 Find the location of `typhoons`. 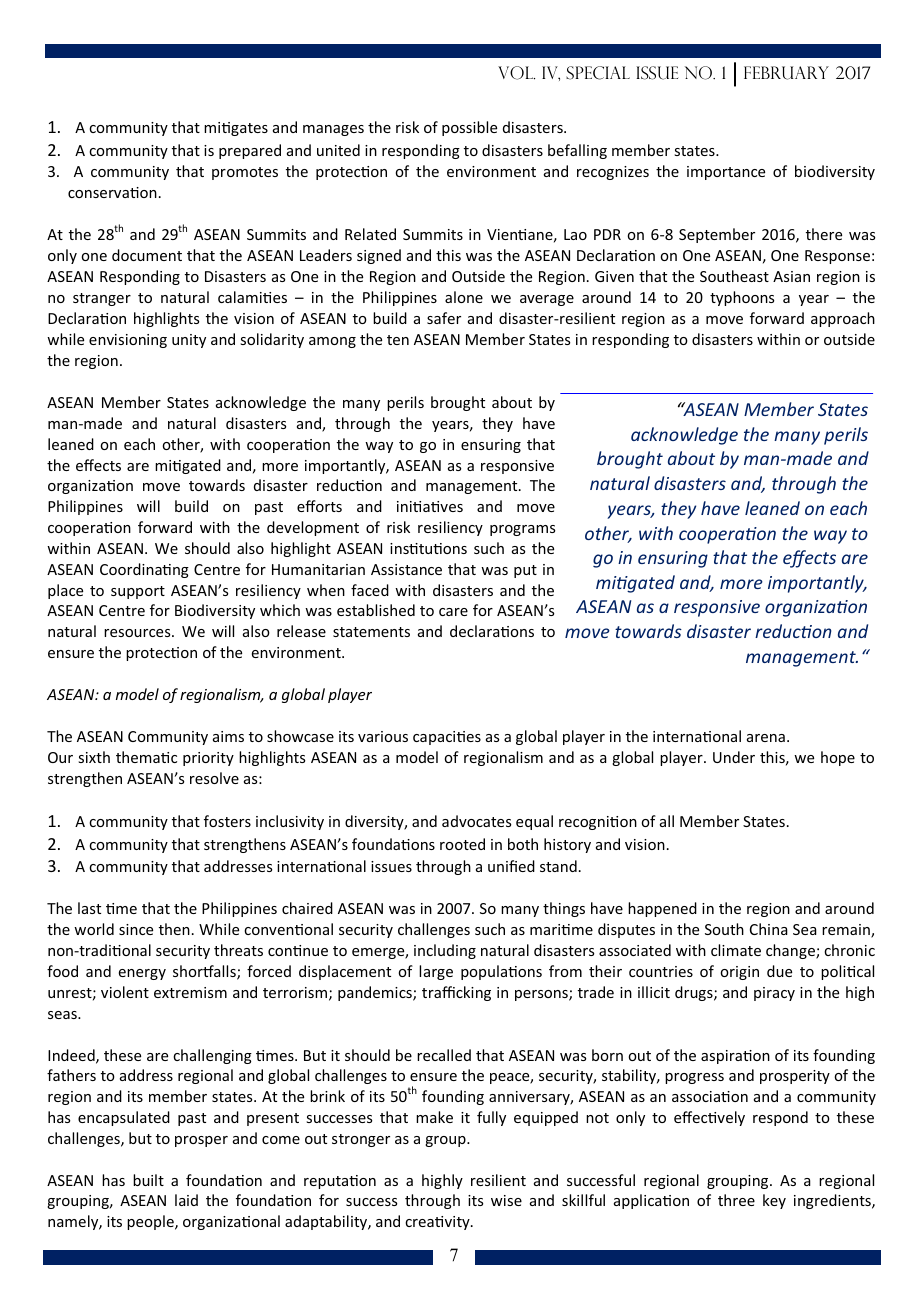

typhoons is located at coordinates (742, 298).
